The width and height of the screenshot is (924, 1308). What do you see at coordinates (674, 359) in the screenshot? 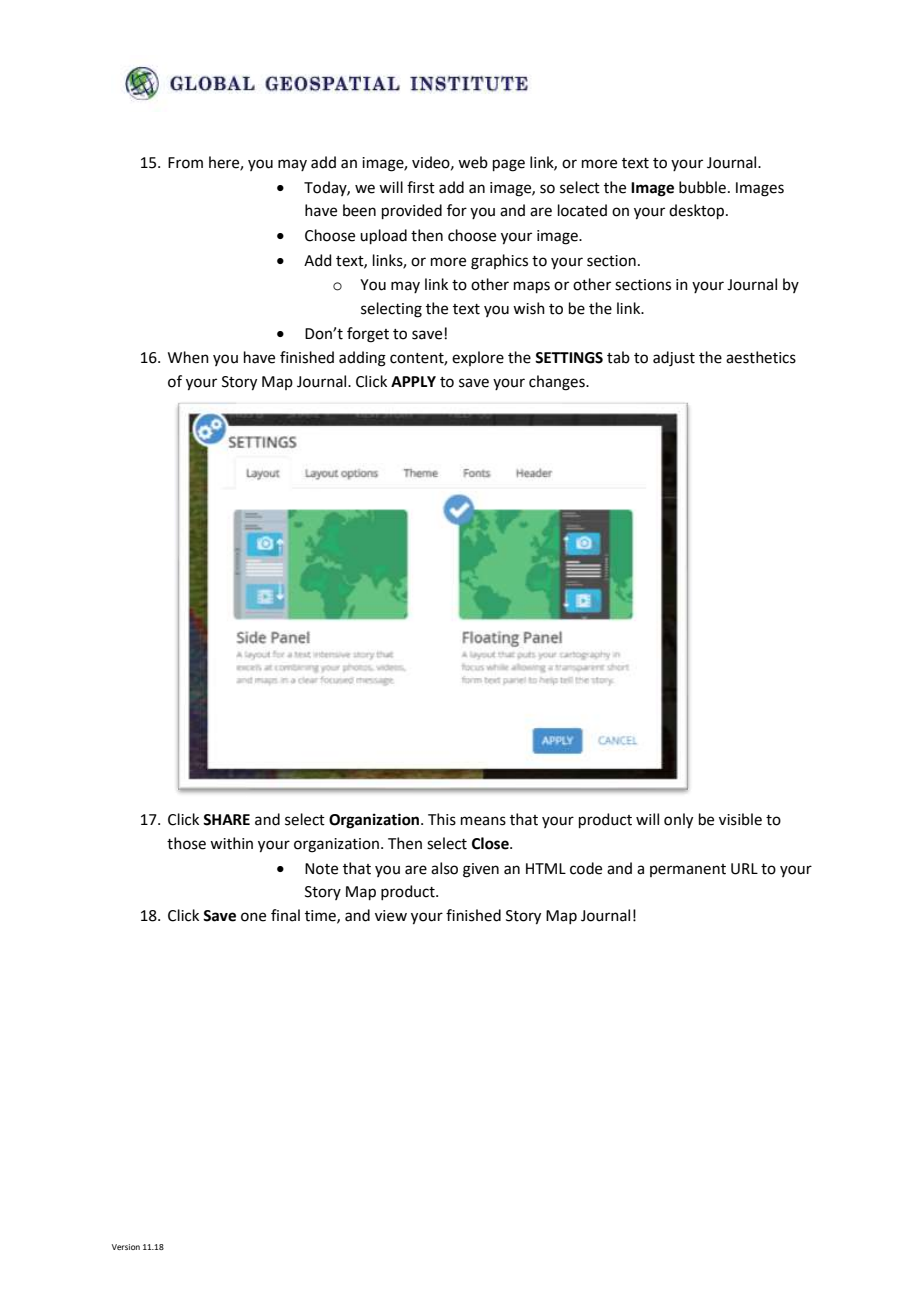
I see `adjust` at bounding box center [674, 359].
